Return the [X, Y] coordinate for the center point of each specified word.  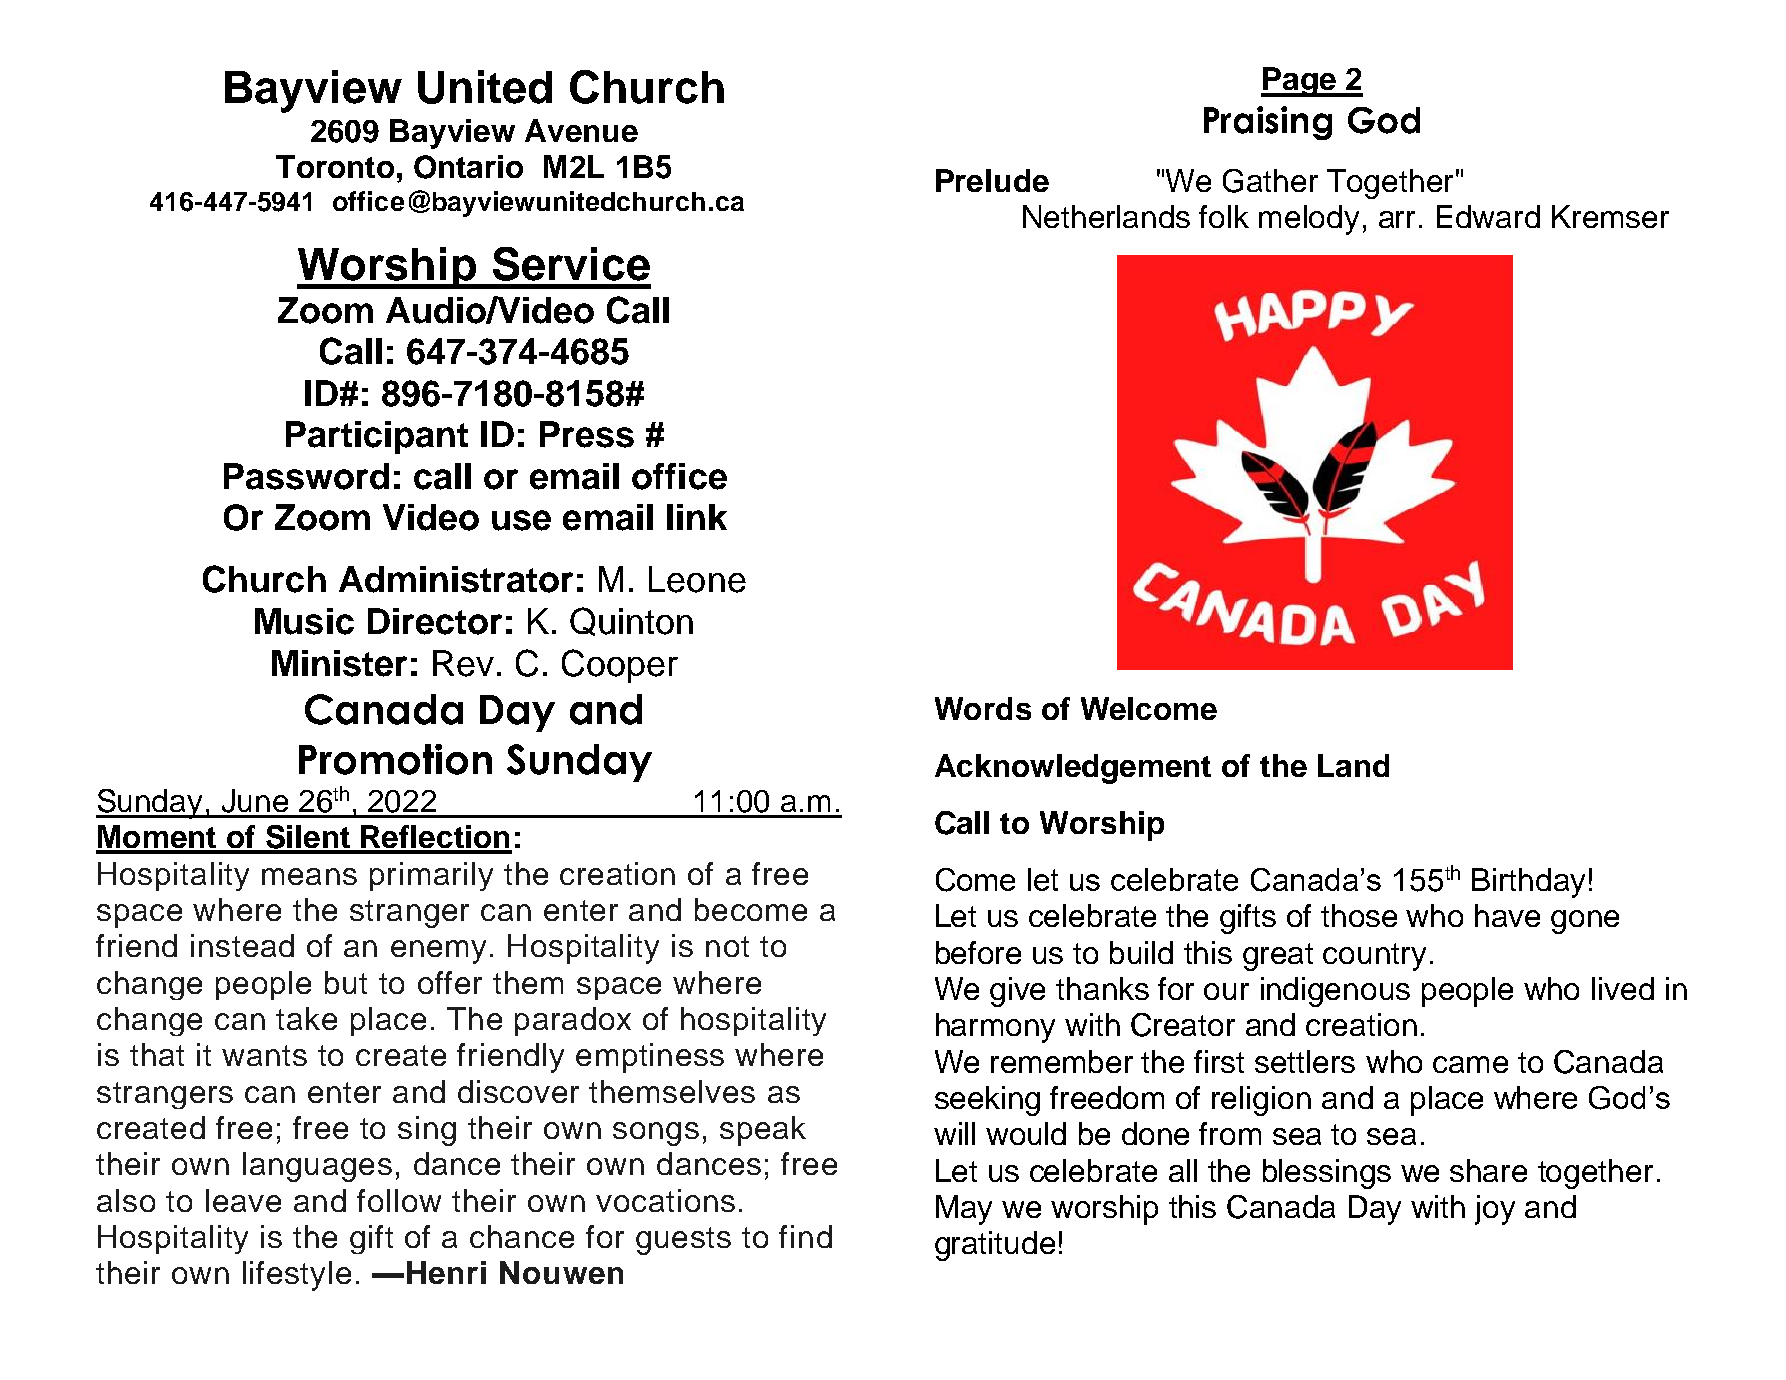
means [309, 876]
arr [1397, 219]
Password [306, 476]
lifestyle [297, 1276]
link [697, 517]
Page [1299, 82]
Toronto [335, 166]
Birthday [1528, 883]
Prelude [992, 180]
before [978, 952]
